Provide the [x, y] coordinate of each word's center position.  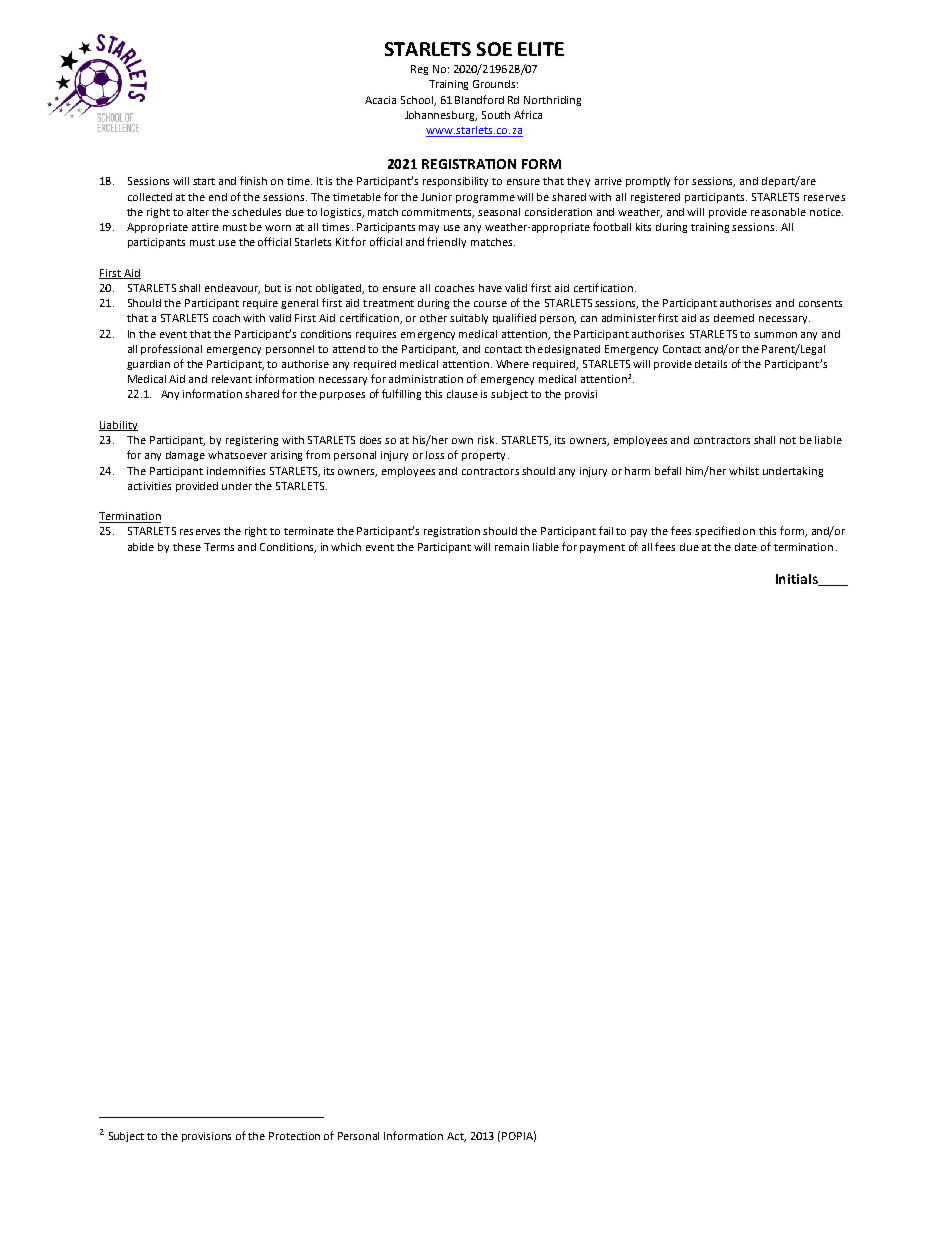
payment [602, 548]
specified [717, 531]
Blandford [479, 99]
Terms [219, 547]
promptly [648, 182]
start [204, 181]
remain [512, 547]
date [746, 547]
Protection [294, 1136]
